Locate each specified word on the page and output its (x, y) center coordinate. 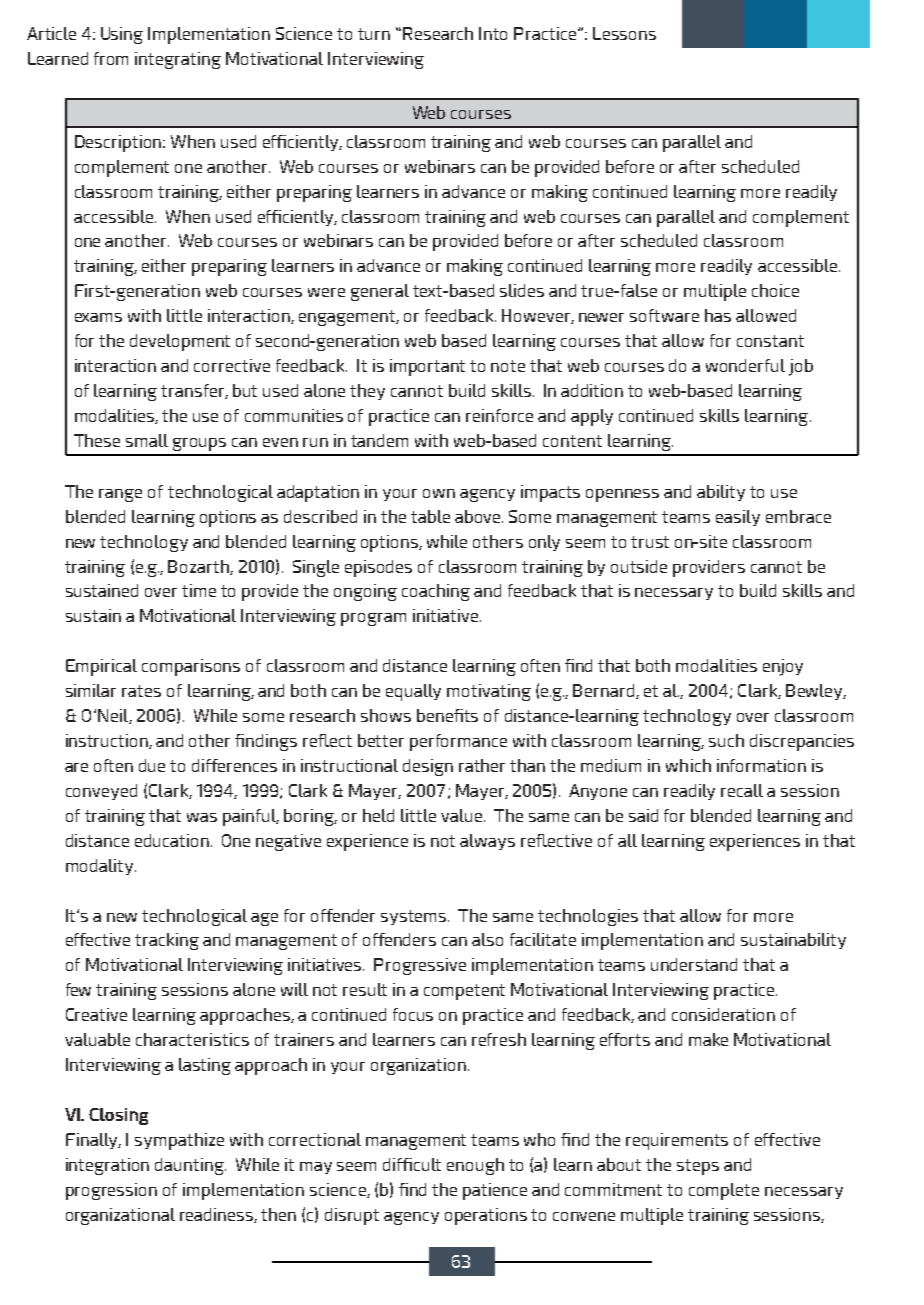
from (111, 58)
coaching (436, 592)
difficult (412, 1164)
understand (694, 964)
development (180, 342)
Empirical (101, 667)
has (718, 315)
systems (415, 917)
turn (374, 34)
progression (111, 1191)
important (427, 367)
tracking (167, 941)
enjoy (783, 667)
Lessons (624, 33)
